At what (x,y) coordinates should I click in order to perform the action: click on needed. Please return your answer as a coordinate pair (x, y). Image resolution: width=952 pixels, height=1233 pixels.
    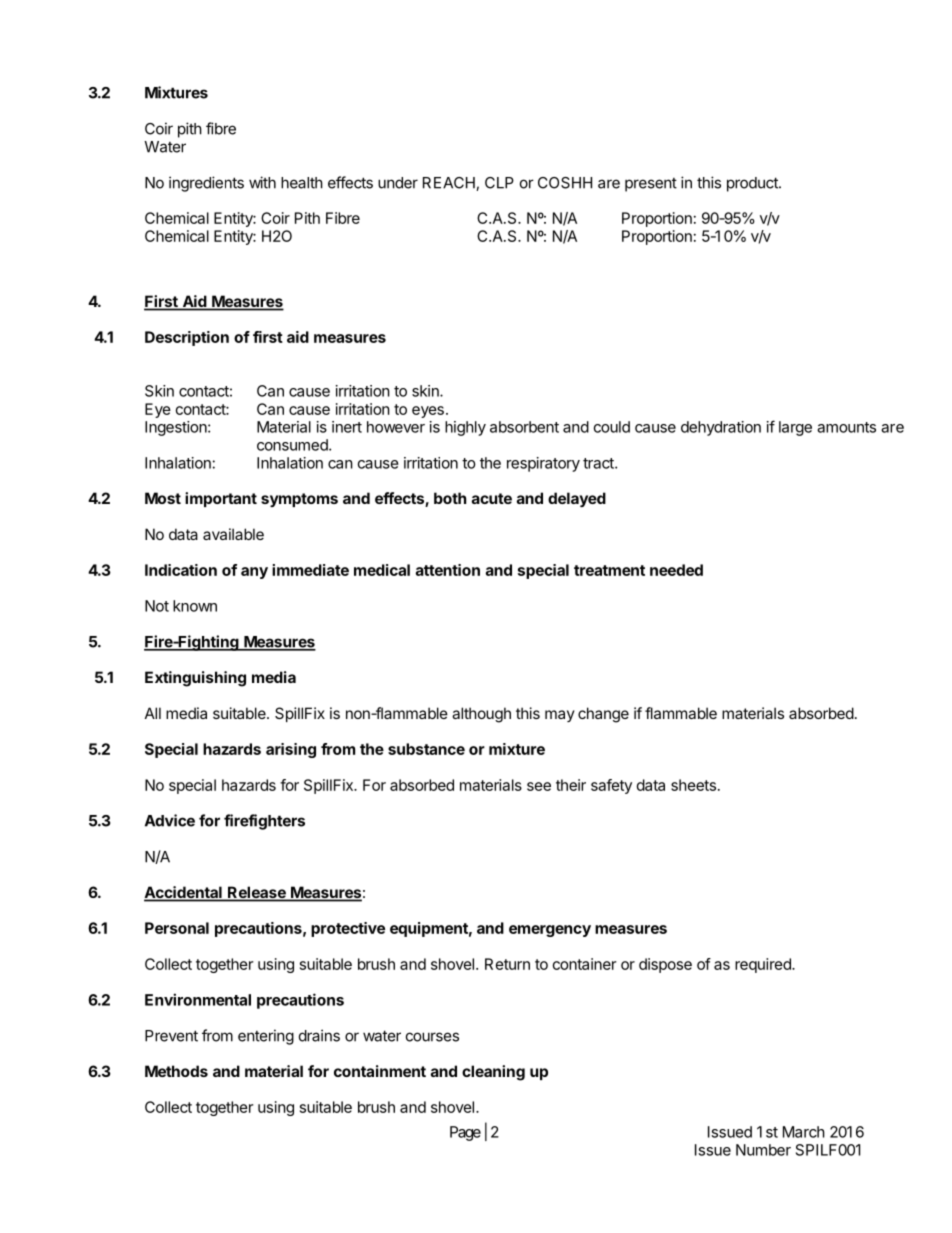
    Looking at the image, I should click on (676, 570).
